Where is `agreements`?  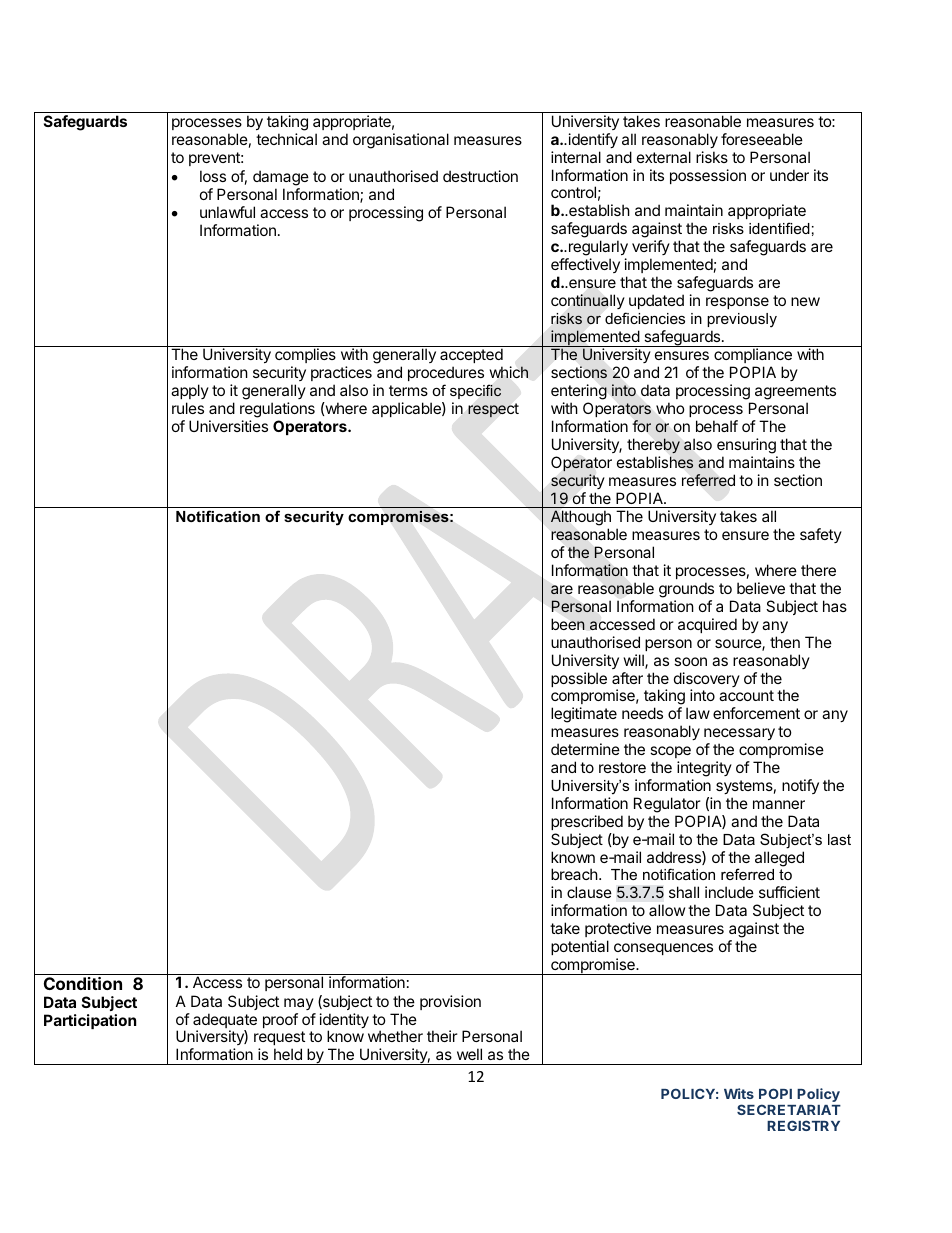
agreements is located at coordinates (795, 394).
